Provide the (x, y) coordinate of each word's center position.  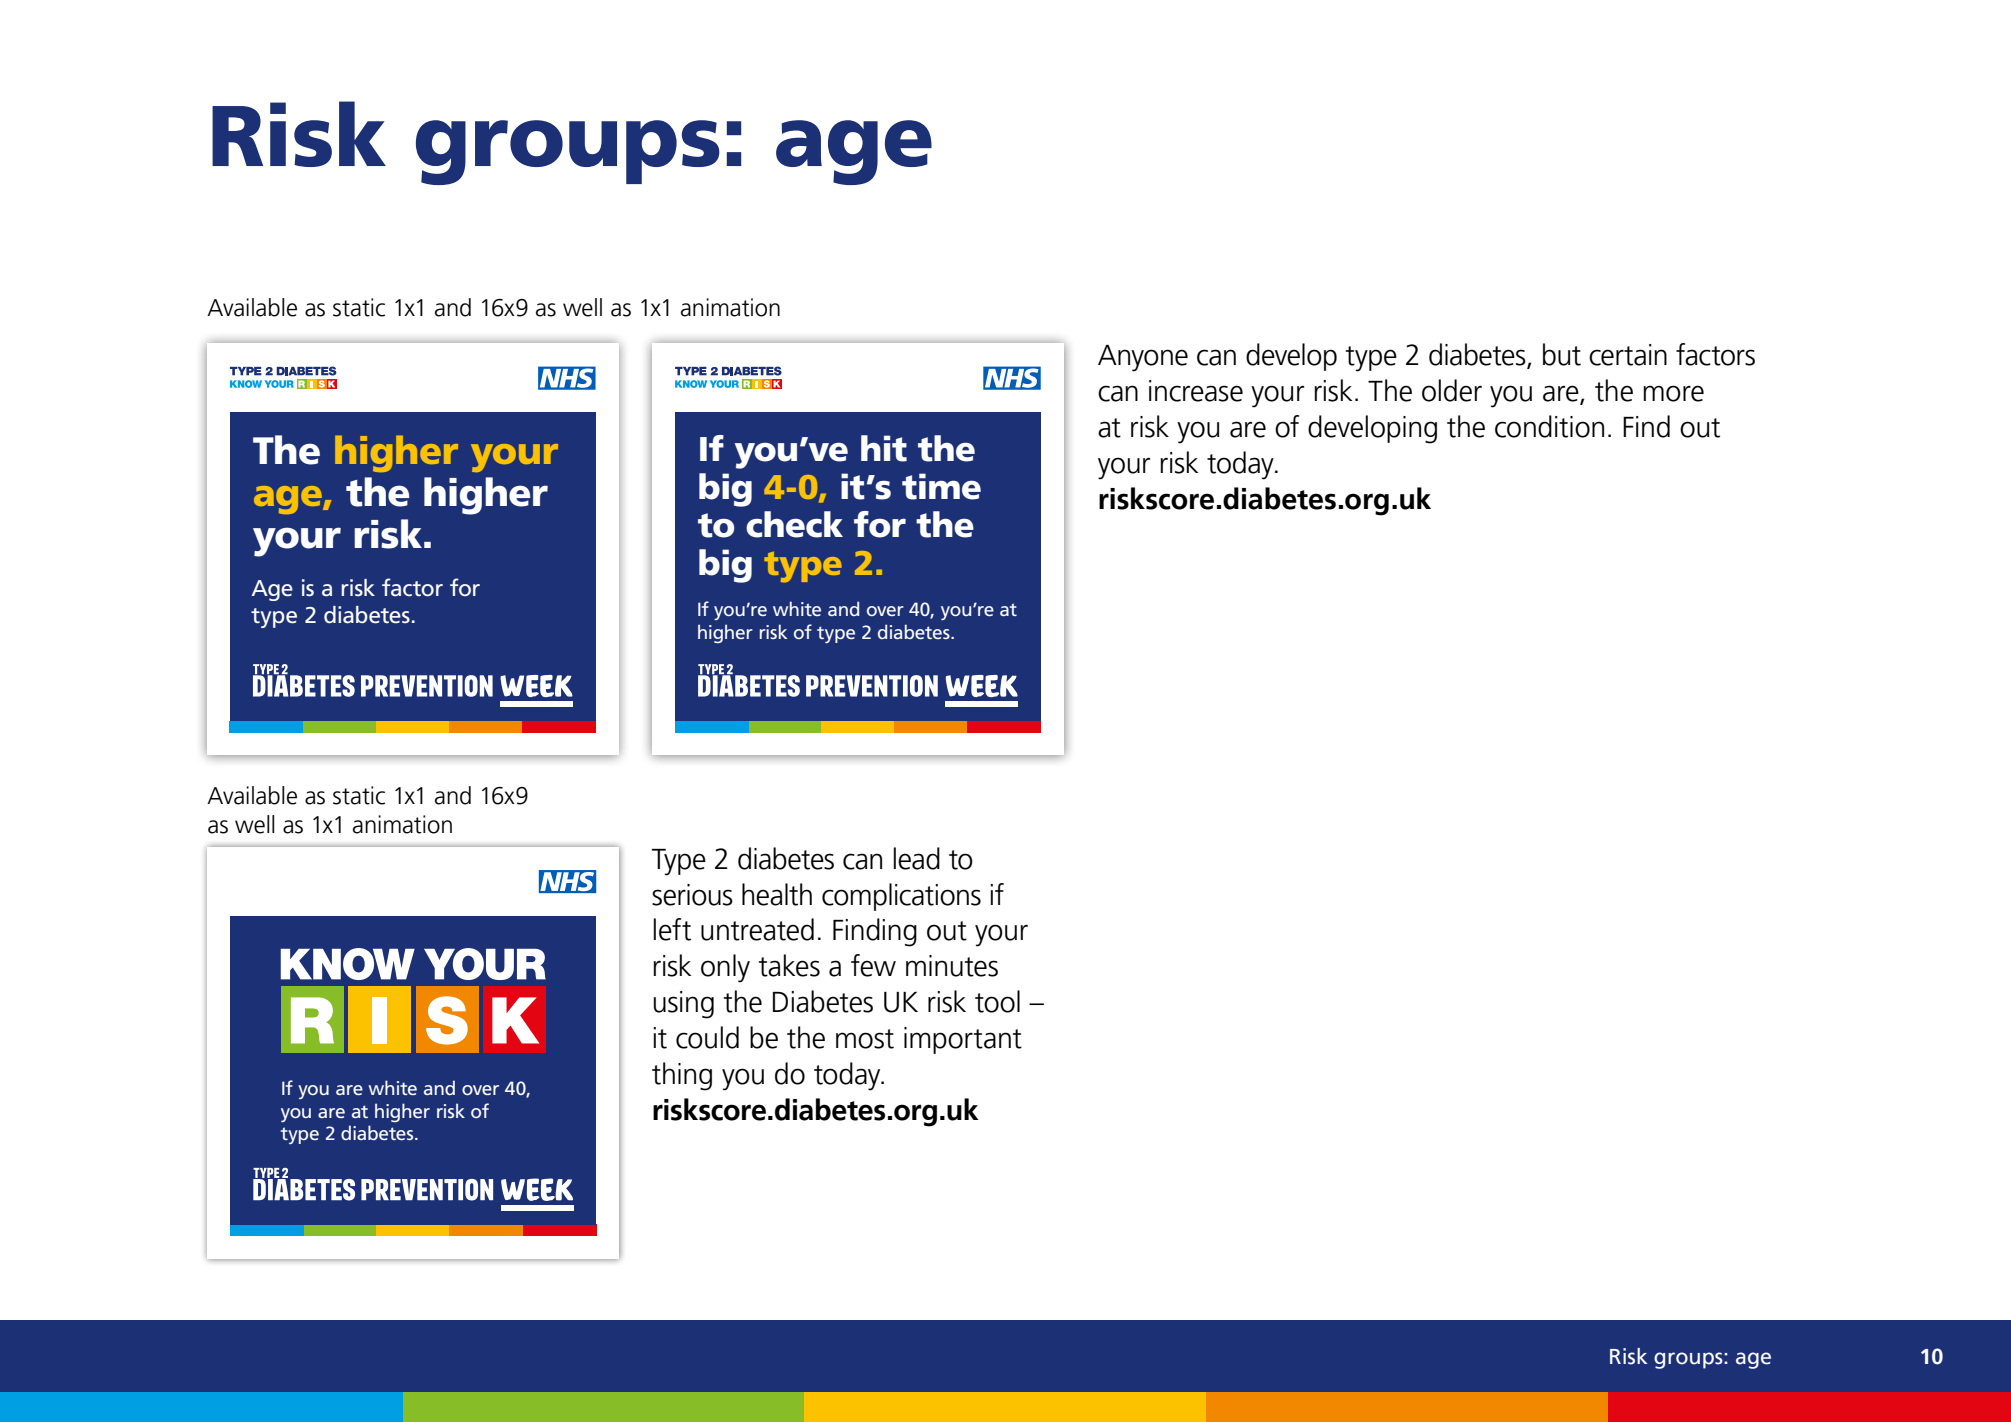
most (865, 1039)
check (794, 524)
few (873, 965)
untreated (757, 929)
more (1673, 393)
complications (901, 897)
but (1562, 354)
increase (1196, 391)
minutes (952, 966)
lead (916, 858)
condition (1549, 426)
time (941, 486)
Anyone (1143, 358)
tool (997, 1001)
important (963, 1040)
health (777, 894)
